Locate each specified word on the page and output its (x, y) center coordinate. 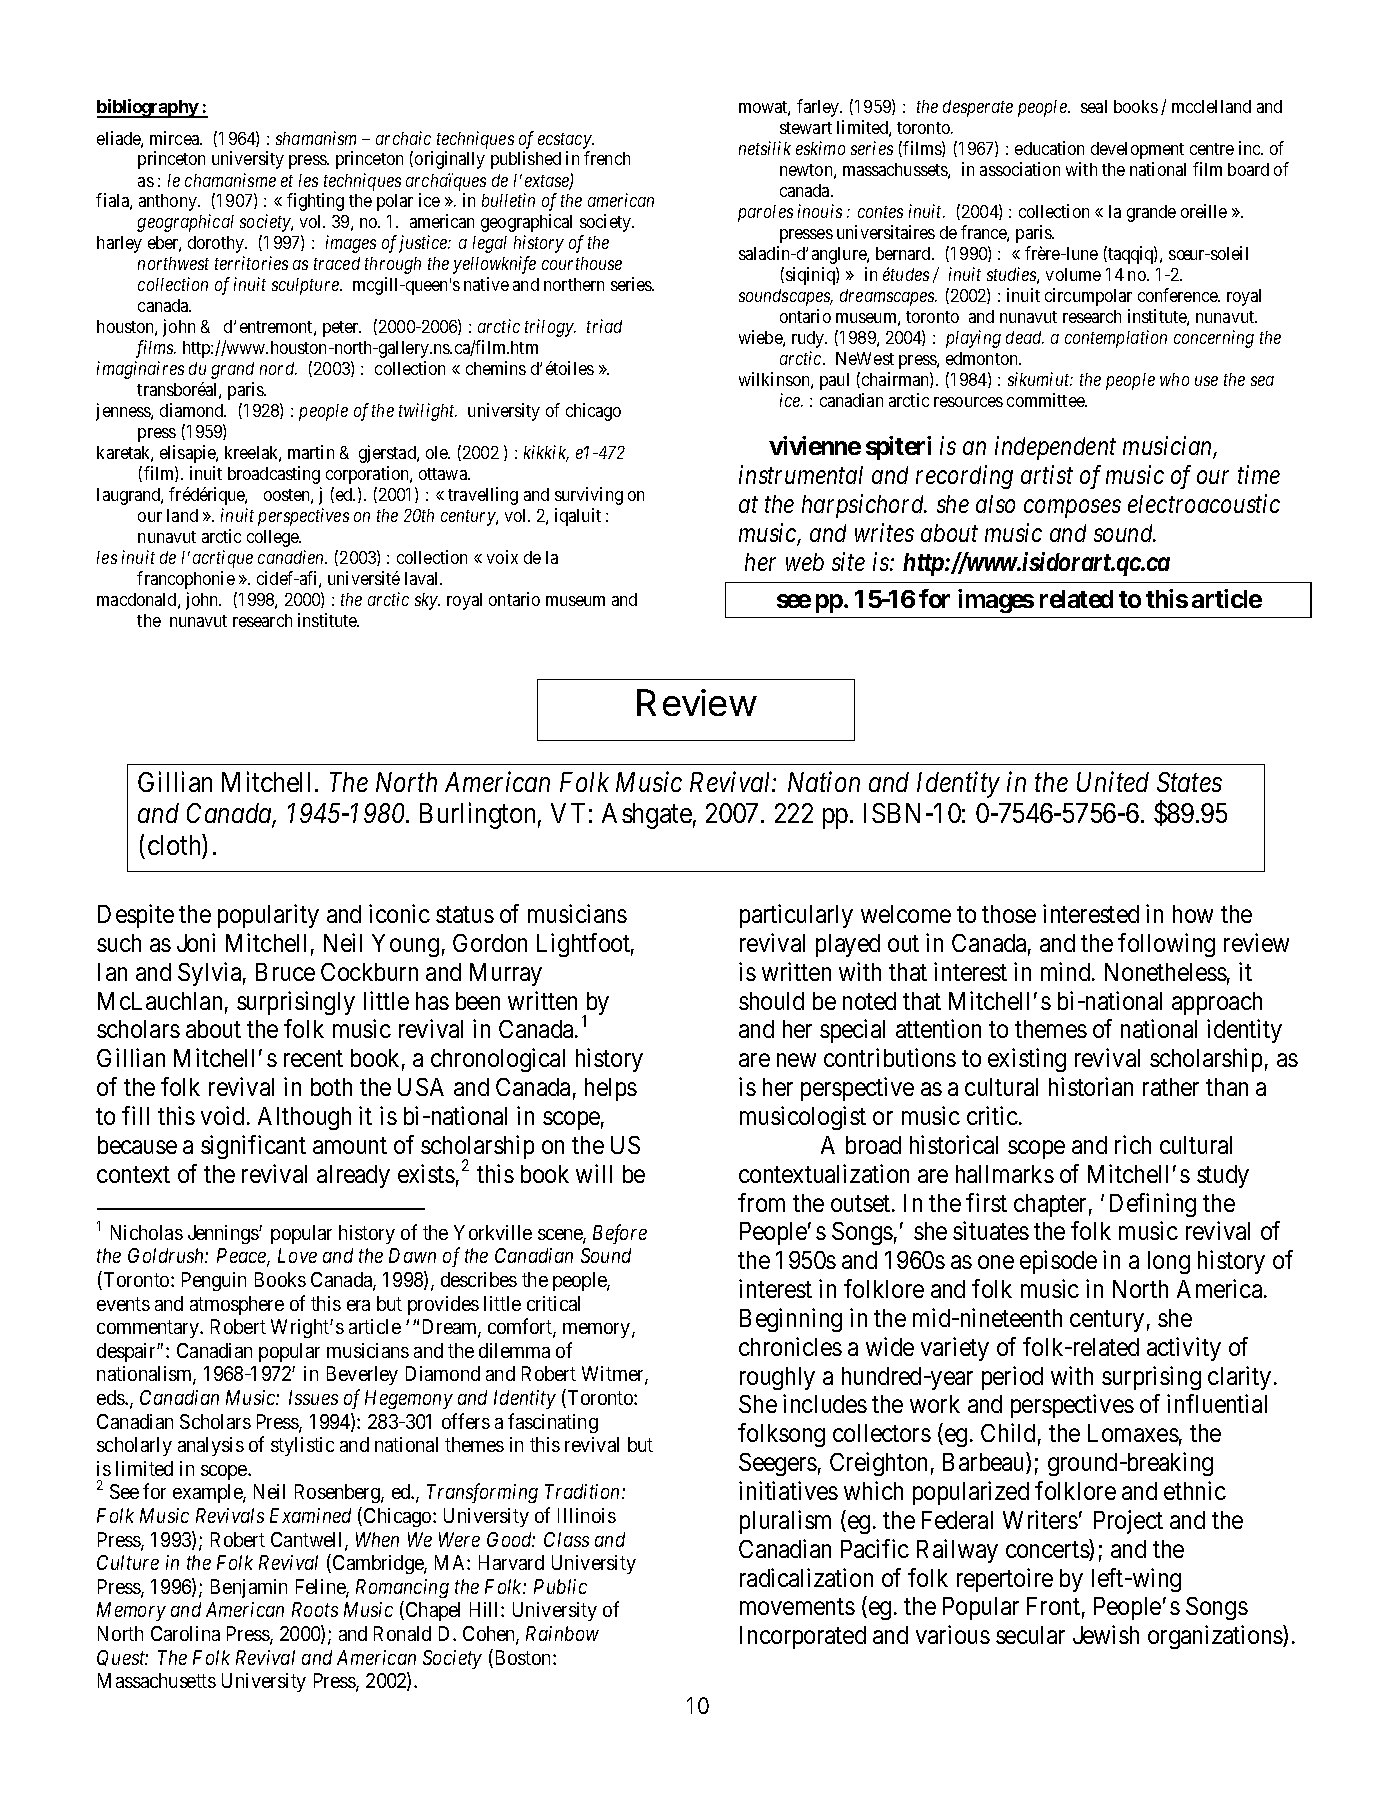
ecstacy (565, 141)
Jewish (1106, 1634)
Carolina (185, 1633)
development (1137, 150)
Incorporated (803, 1637)
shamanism (316, 138)
